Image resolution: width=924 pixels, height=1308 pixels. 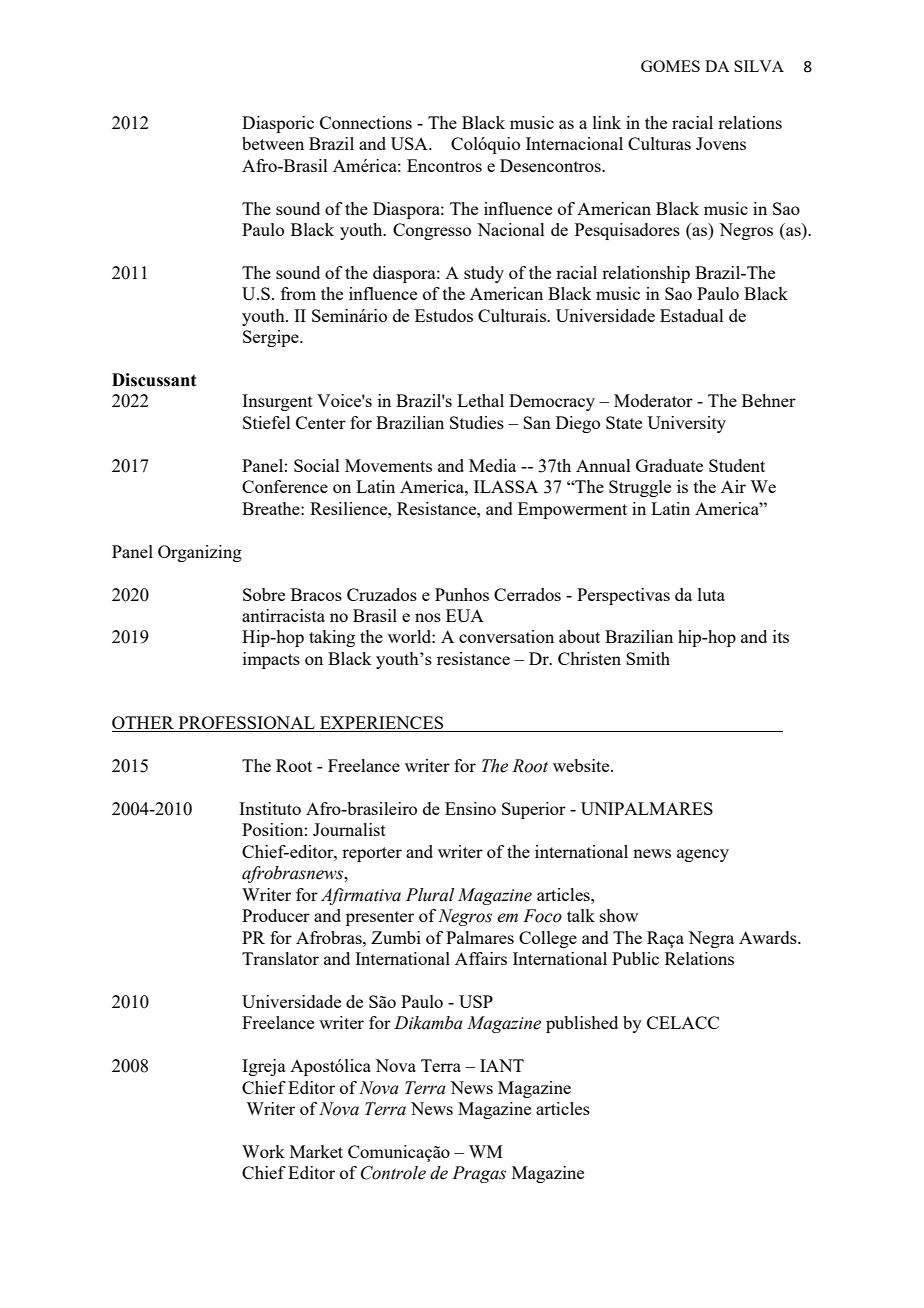 What do you see at coordinates (686, 424) in the page?
I see `University` at bounding box center [686, 424].
